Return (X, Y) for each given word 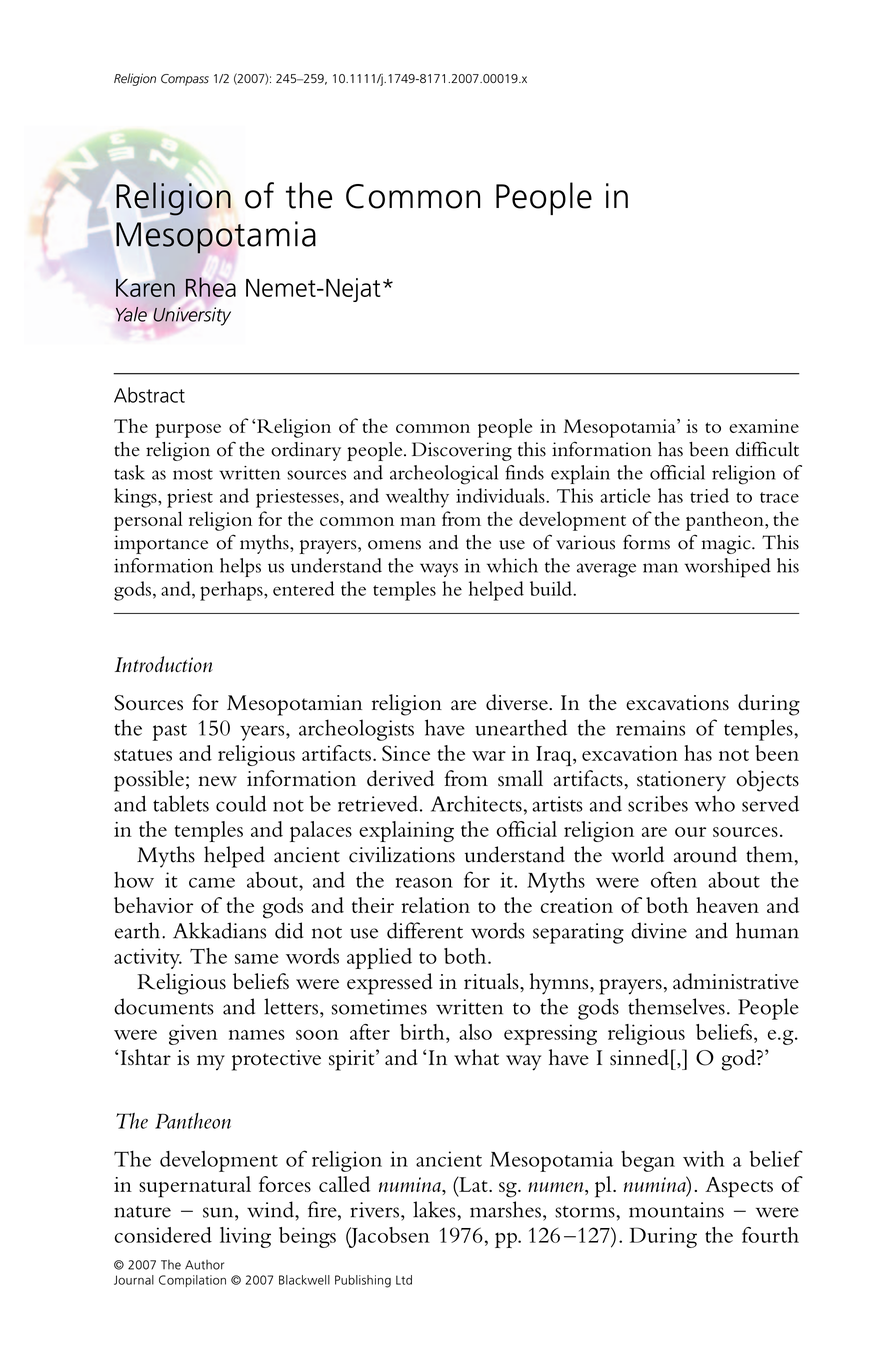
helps (240, 567)
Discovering (462, 451)
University (192, 316)
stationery (681, 781)
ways (439, 570)
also (475, 1032)
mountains (676, 1210)
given (193, 1034)
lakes (435, 1209)
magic (727, 544)
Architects (476, 803)
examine (764, 426)
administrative (736, 981)
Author (204, 1265)
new (218, 781)
